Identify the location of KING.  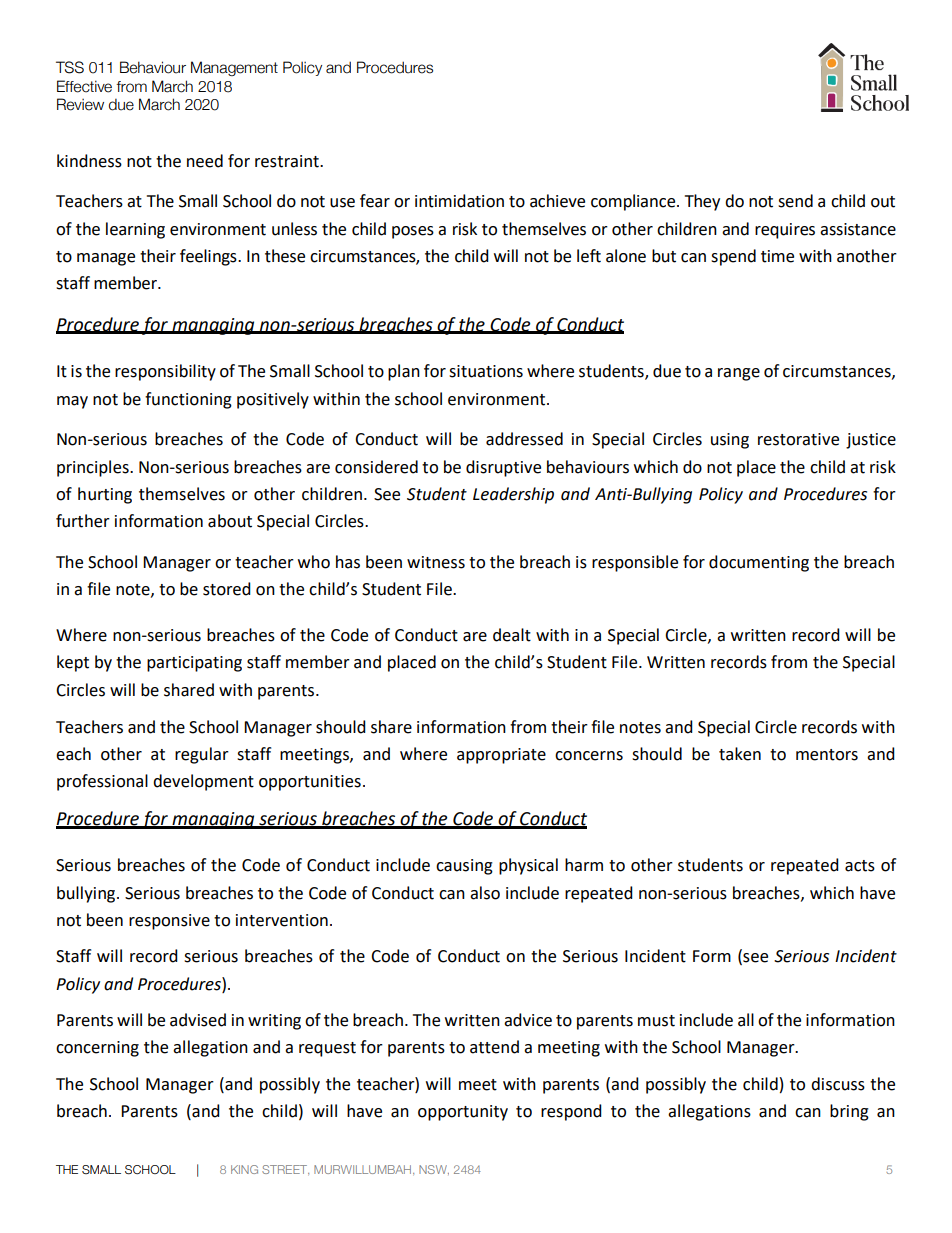
(244, 1169).
